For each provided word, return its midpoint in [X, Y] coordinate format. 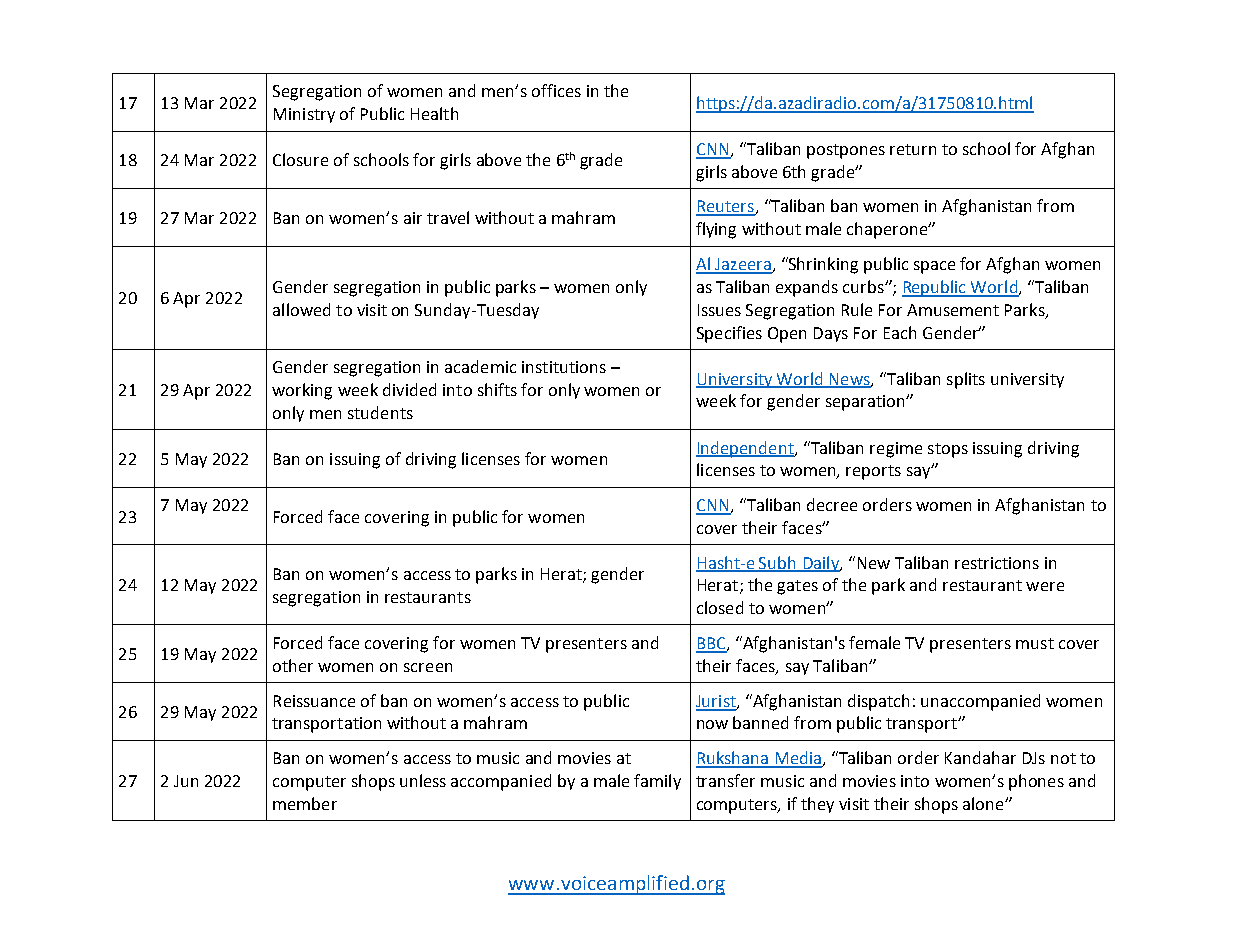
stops [948, 450]
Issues [719, 310]
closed [720, 607]
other [293, 665]
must [1035, 643]
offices [556, 90]
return [913, 149]
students [380, 412]
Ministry [304, 115]
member [305, 803]
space [934, 267]
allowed [301, 309]
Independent [746, 449]
